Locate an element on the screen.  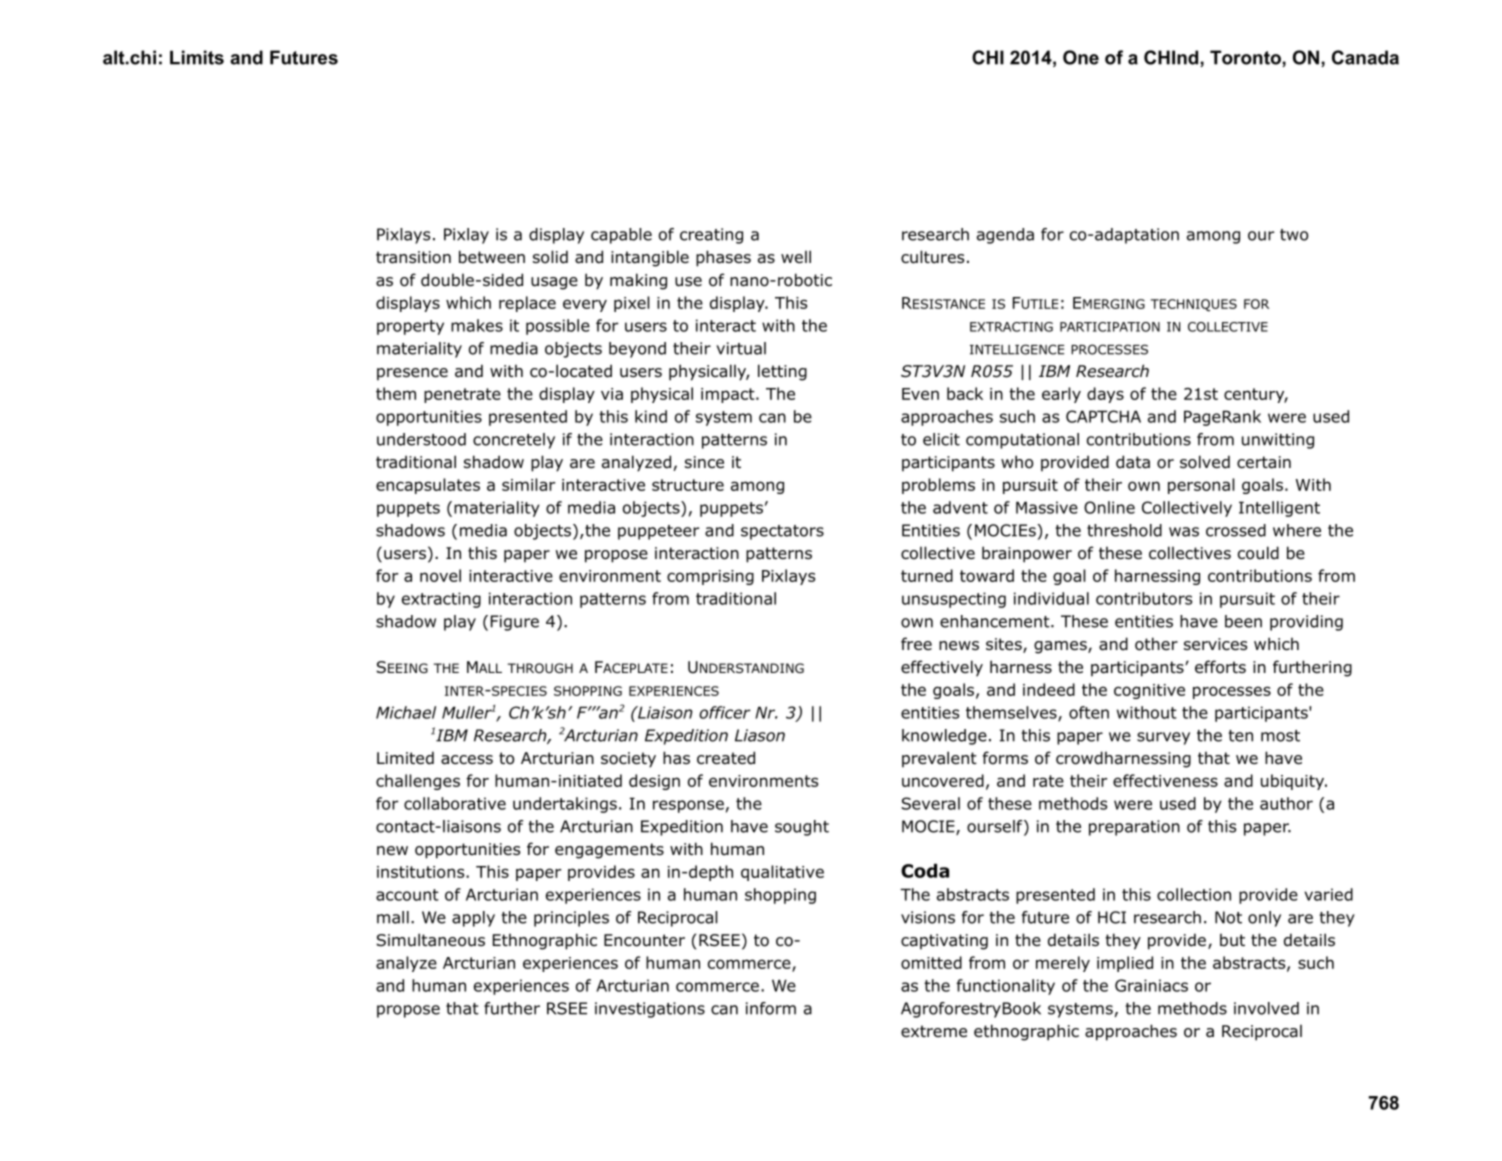
letting is located at coordinates (782, 372).
